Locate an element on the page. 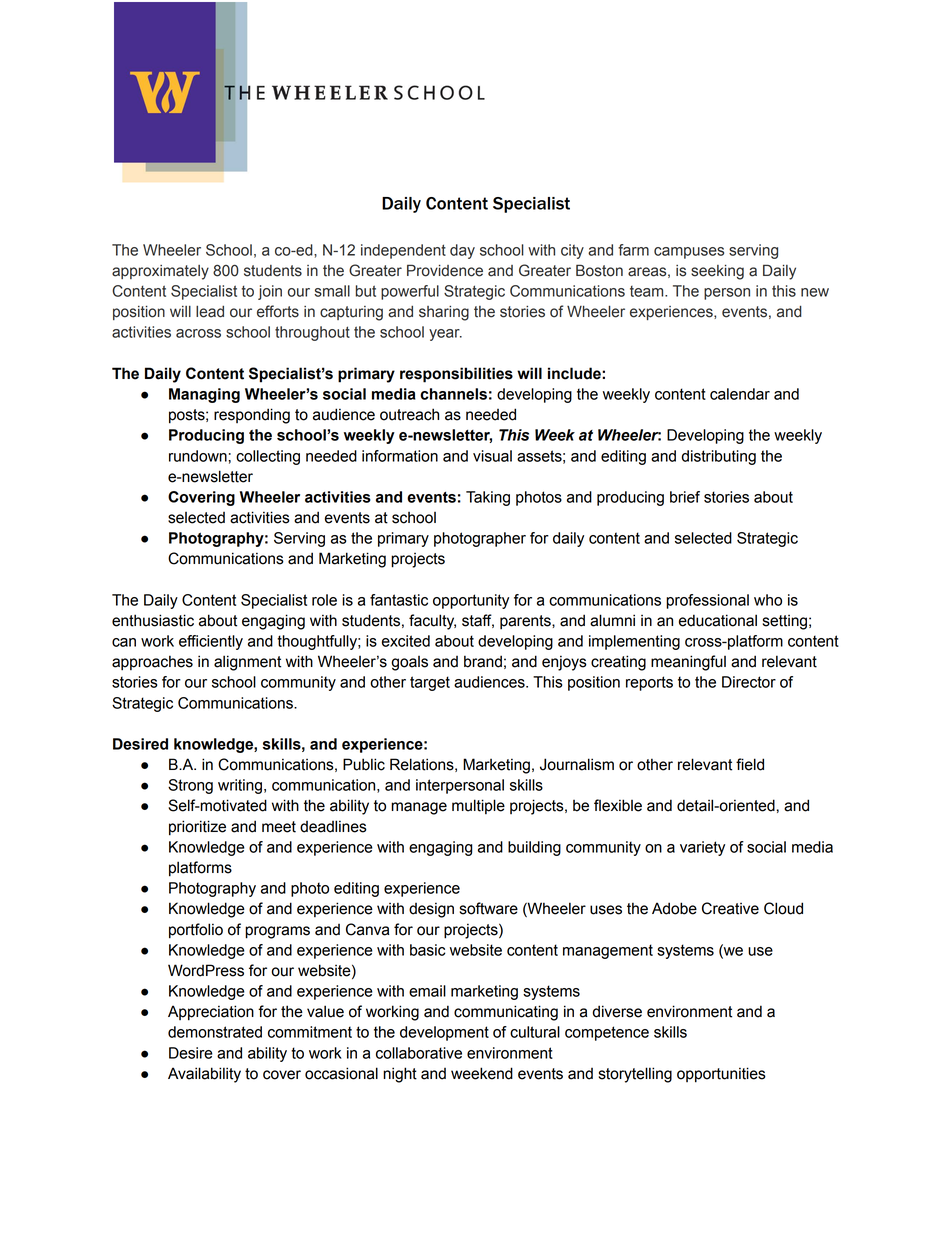 The height and width of the image is (1233, 952). variety is located at coordinates (702, 848).
